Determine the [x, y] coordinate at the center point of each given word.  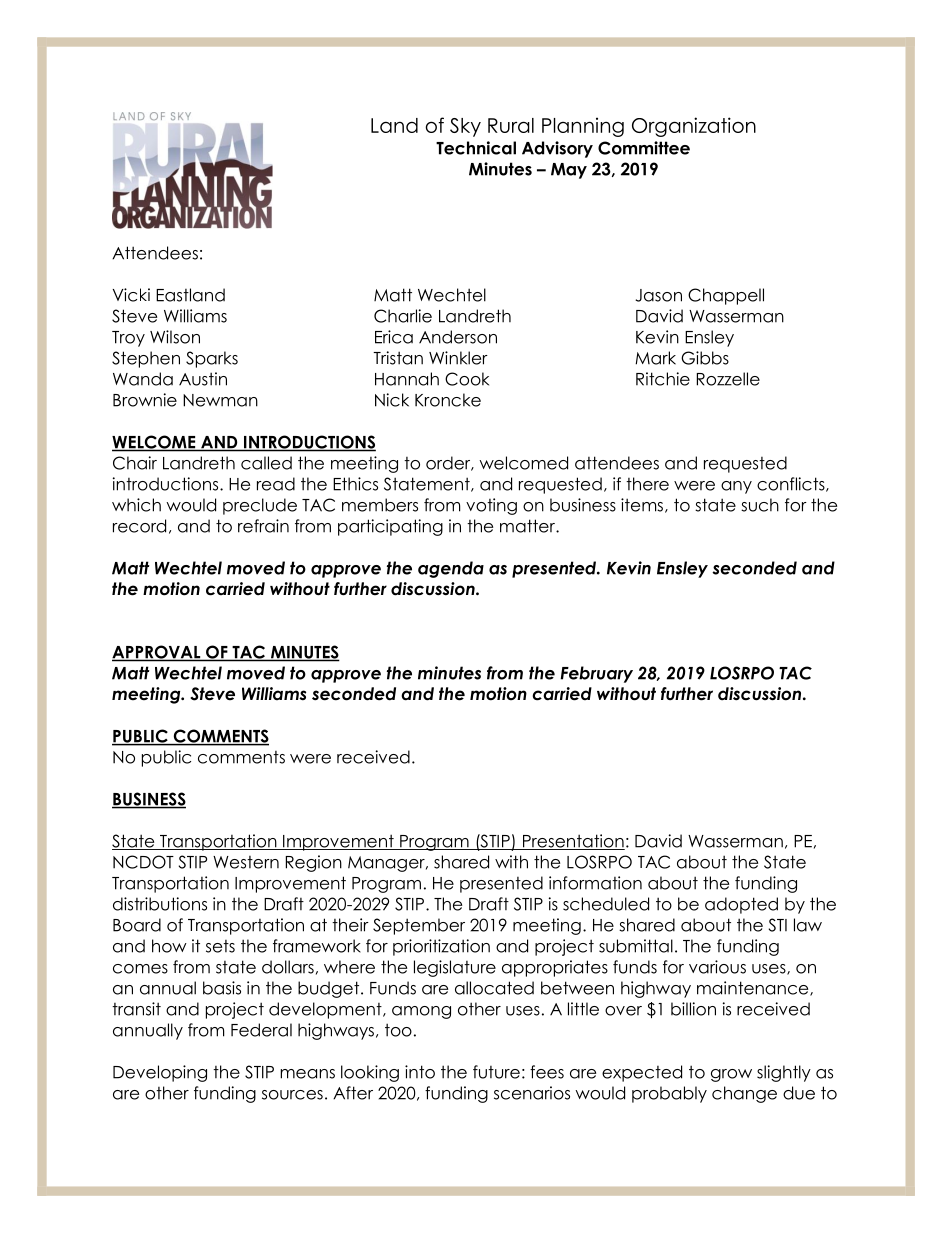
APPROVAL [157, 653]
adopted [741, 905]
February [596, 674]
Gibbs [705, 358]
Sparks [212, 359]
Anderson [458, 337]
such [760, 505]
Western [246, 862]
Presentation [572, 842]
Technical [476, 148]
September [419, 926]
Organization [694, 127]
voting [491, 506]
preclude [260, 506]
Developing [160, 1073]
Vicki [131, 295]
